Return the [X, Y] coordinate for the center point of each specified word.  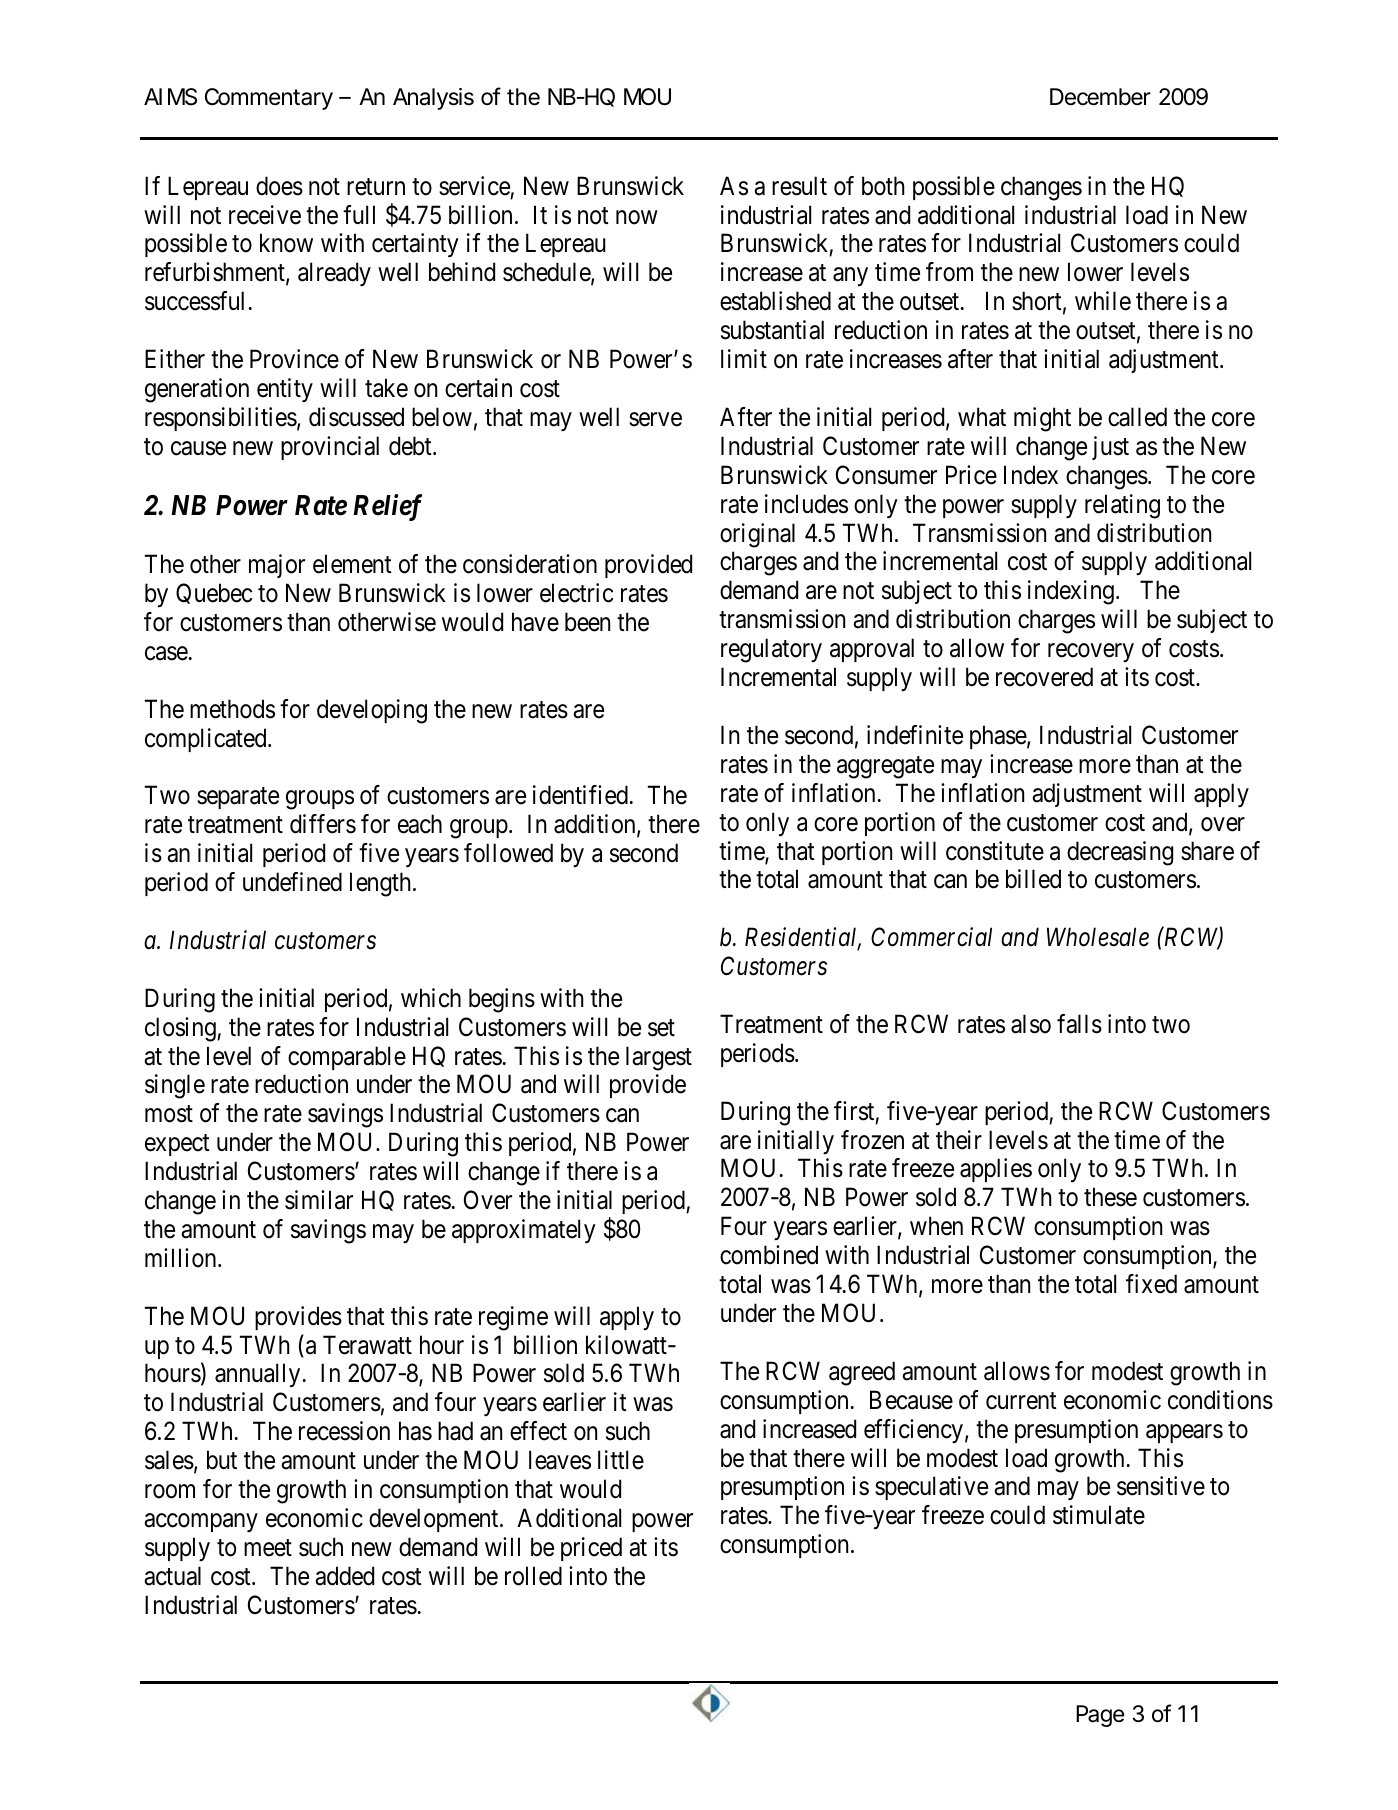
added [344, 1576]
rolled [533, 1576]
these [1110, 1197]
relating [1122, 506]
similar [319, 1200]
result [799, 186]
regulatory [771, 650]
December [1100, 97]
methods [232, 709]
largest [659, 1058]
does [279, 186]
